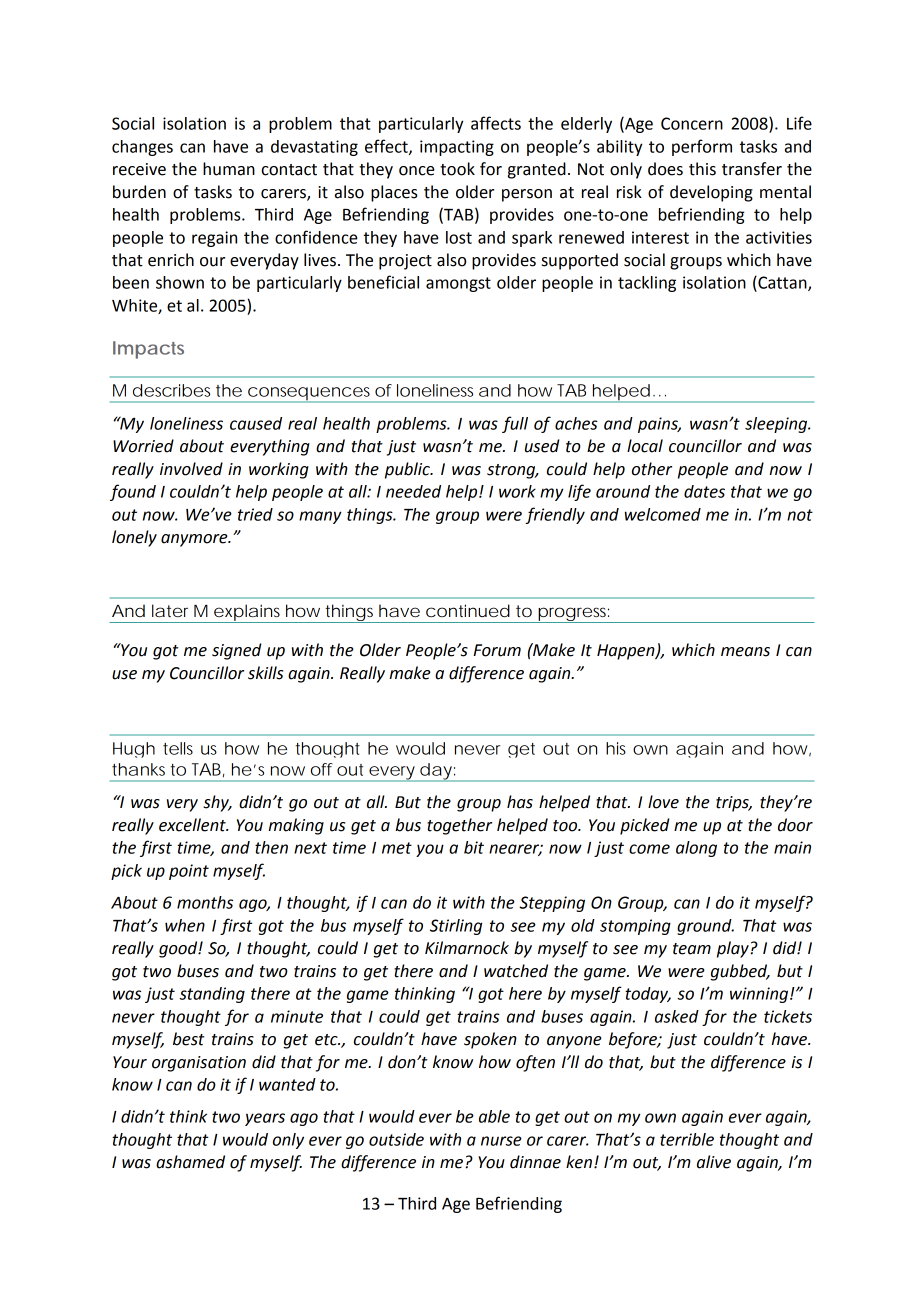 The height and width of the document is (1308, 924). I want to click on signed, so click(237, 651).
